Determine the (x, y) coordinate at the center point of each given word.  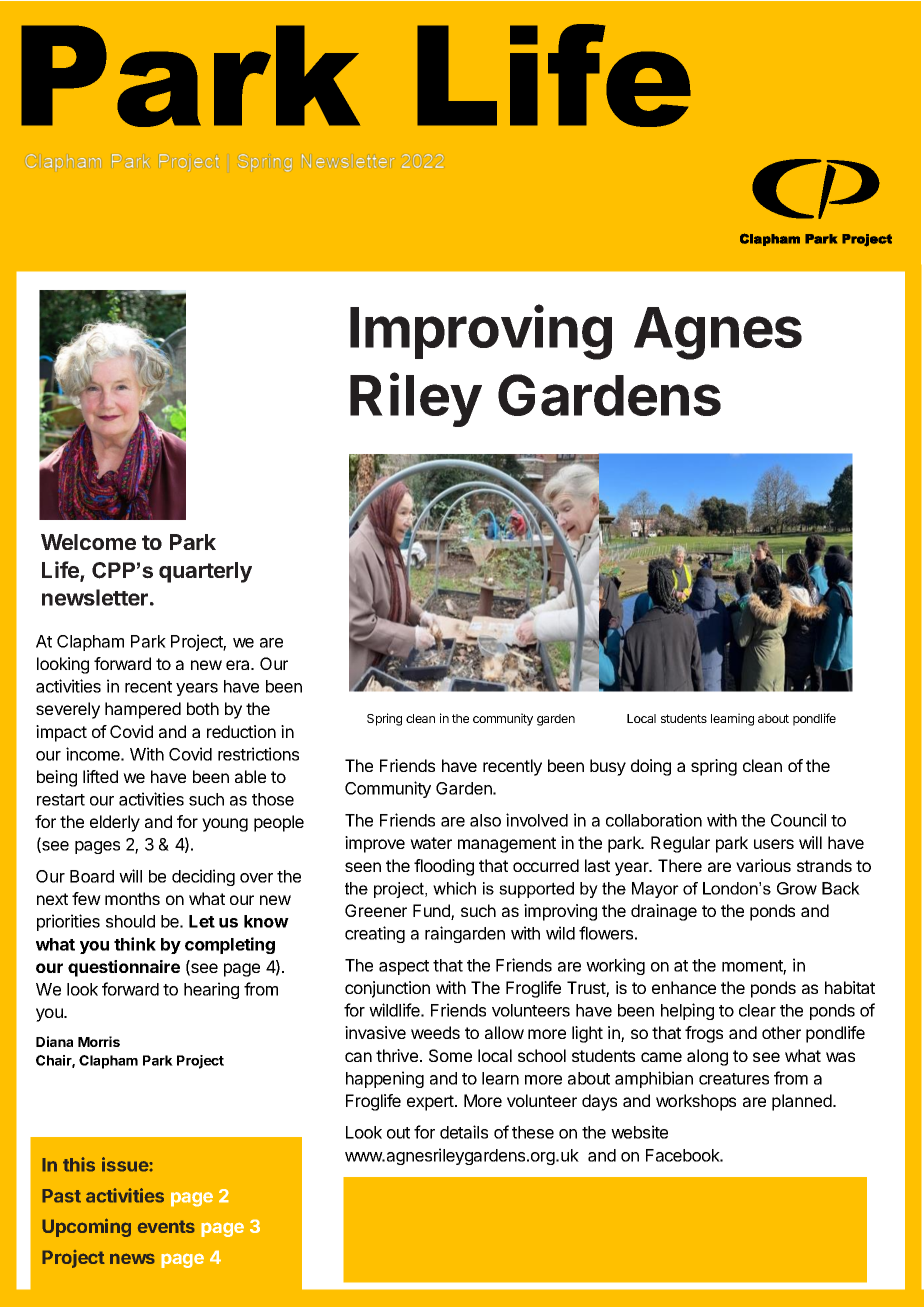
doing (651, 767)
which (454, 888)
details (464, 1132)
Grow (797, 888)
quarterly (205, 572)
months (132, 898)
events (166, 1226)
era (239, 665)
